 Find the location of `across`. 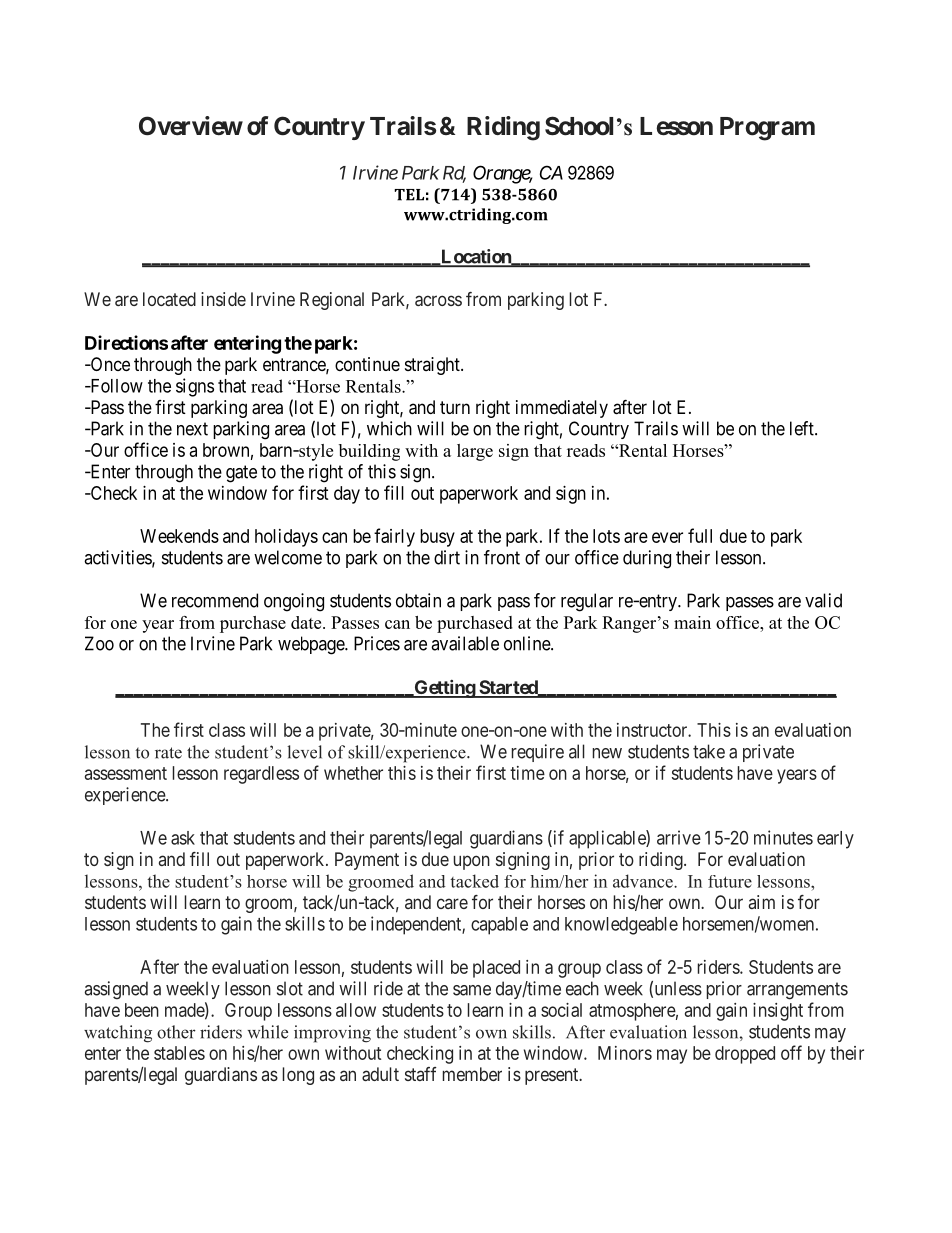

across is located at coordinates (438, 300).
